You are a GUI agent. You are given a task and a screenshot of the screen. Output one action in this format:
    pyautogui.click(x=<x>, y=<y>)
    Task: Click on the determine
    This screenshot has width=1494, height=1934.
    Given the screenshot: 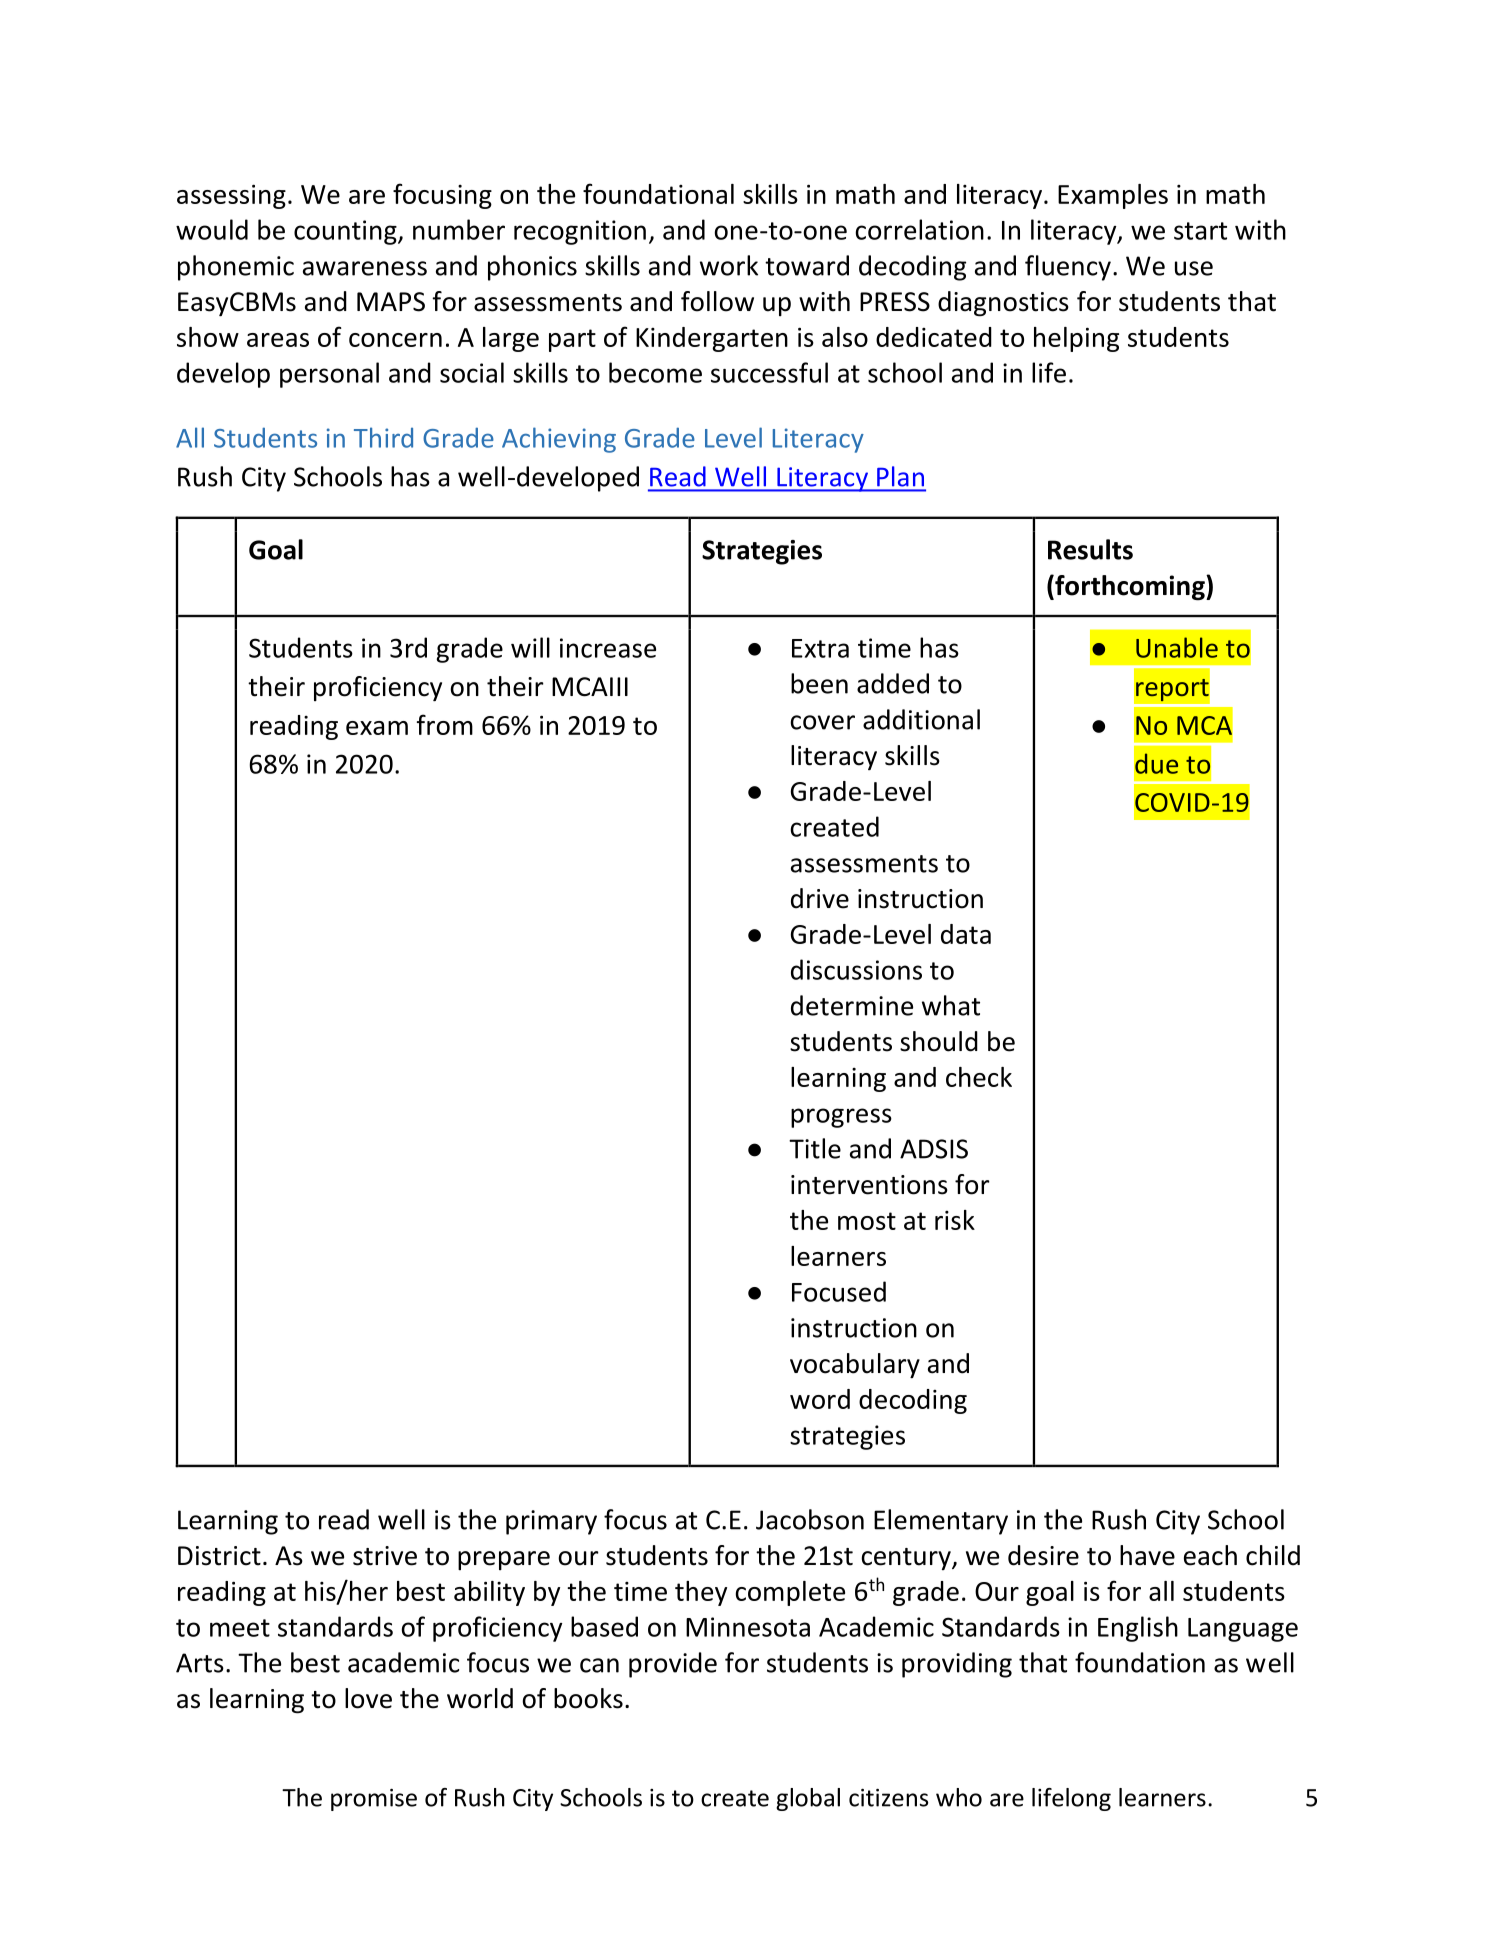 What is the action you would take?
    pyautogui.click(x=852, y=1005)
